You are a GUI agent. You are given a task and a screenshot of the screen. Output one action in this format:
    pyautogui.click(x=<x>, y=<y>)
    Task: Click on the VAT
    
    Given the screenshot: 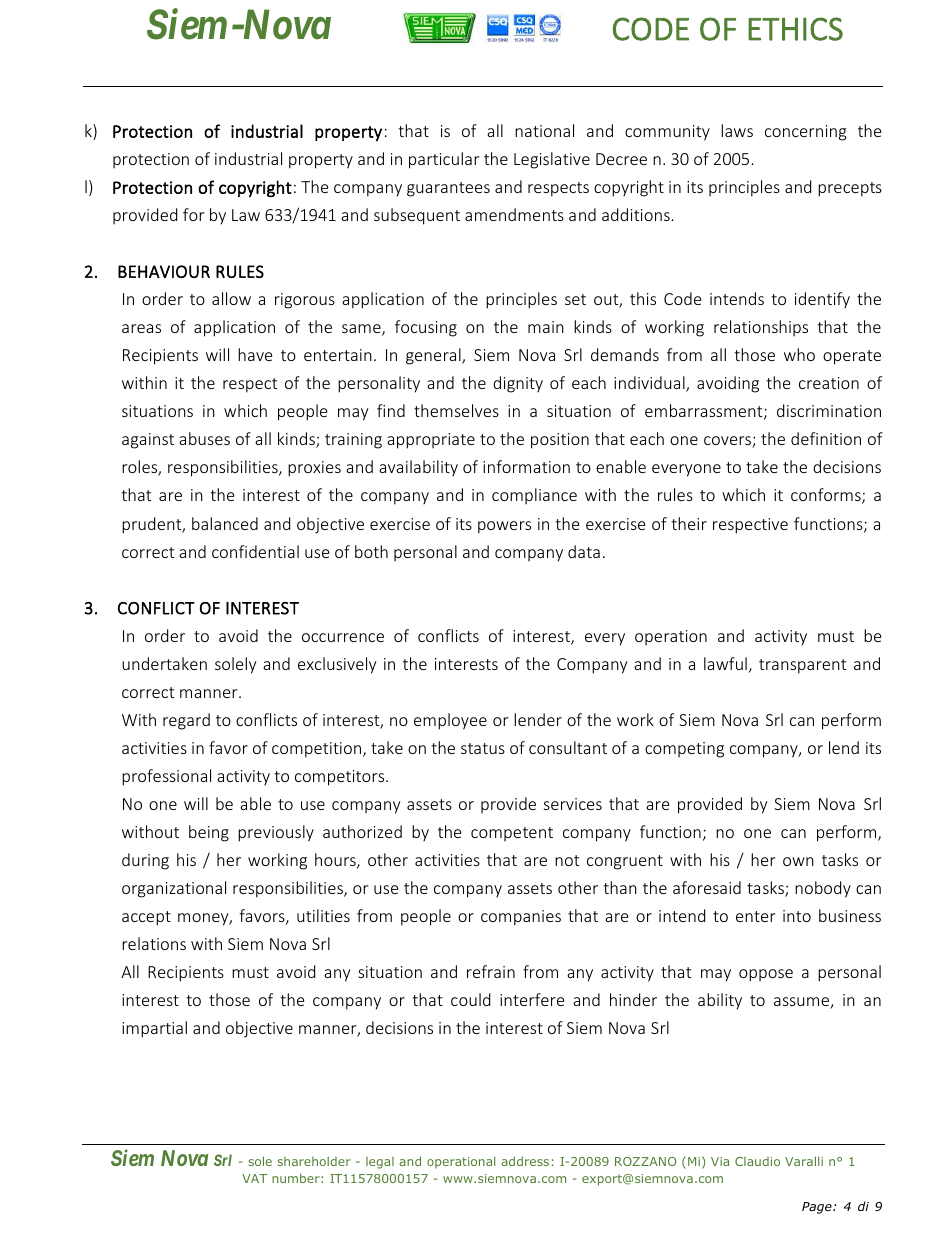 What is the action you would take?
    pyautogui.click(x=254, y=1178)
